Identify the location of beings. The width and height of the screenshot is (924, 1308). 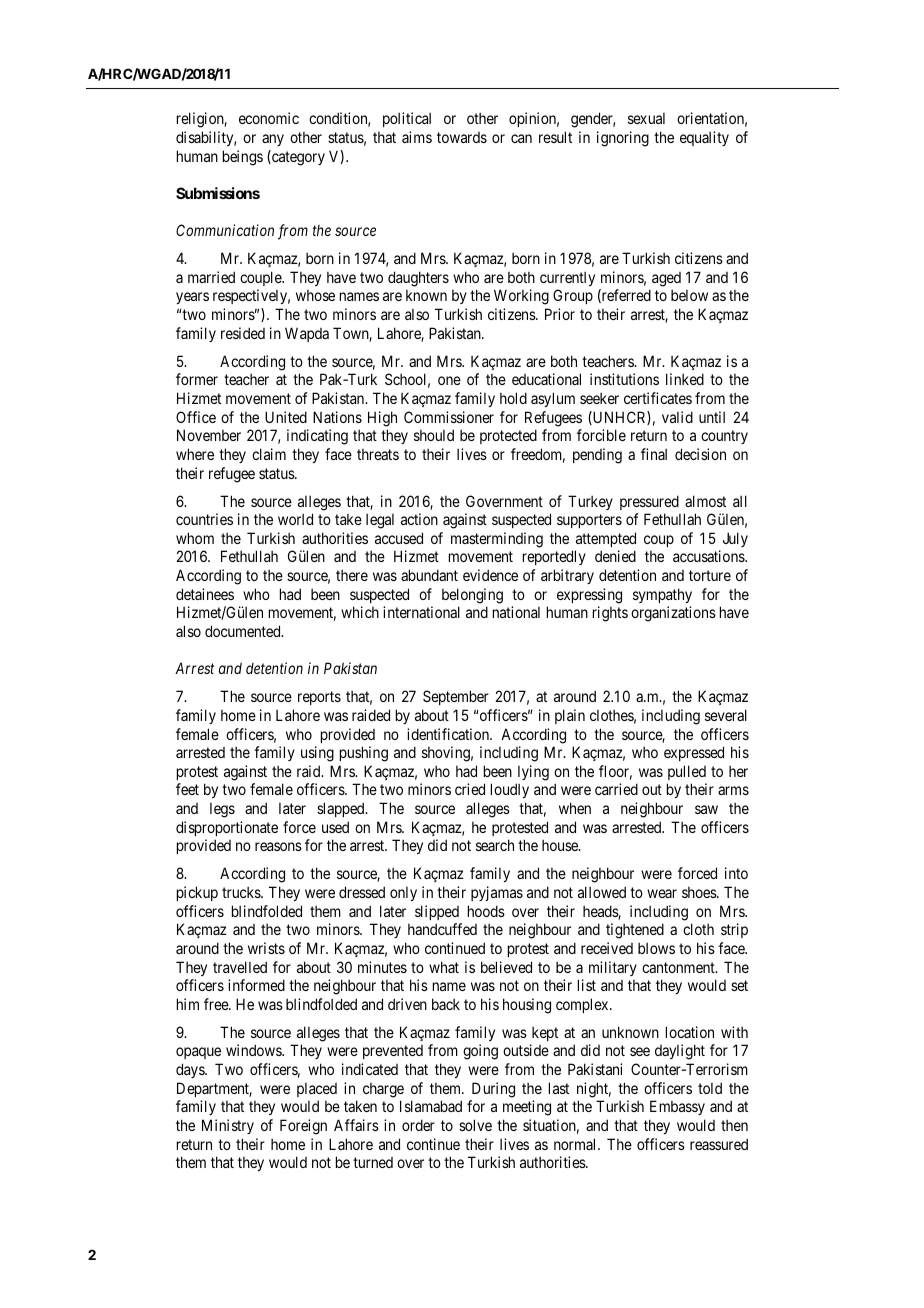
(243, 158).
